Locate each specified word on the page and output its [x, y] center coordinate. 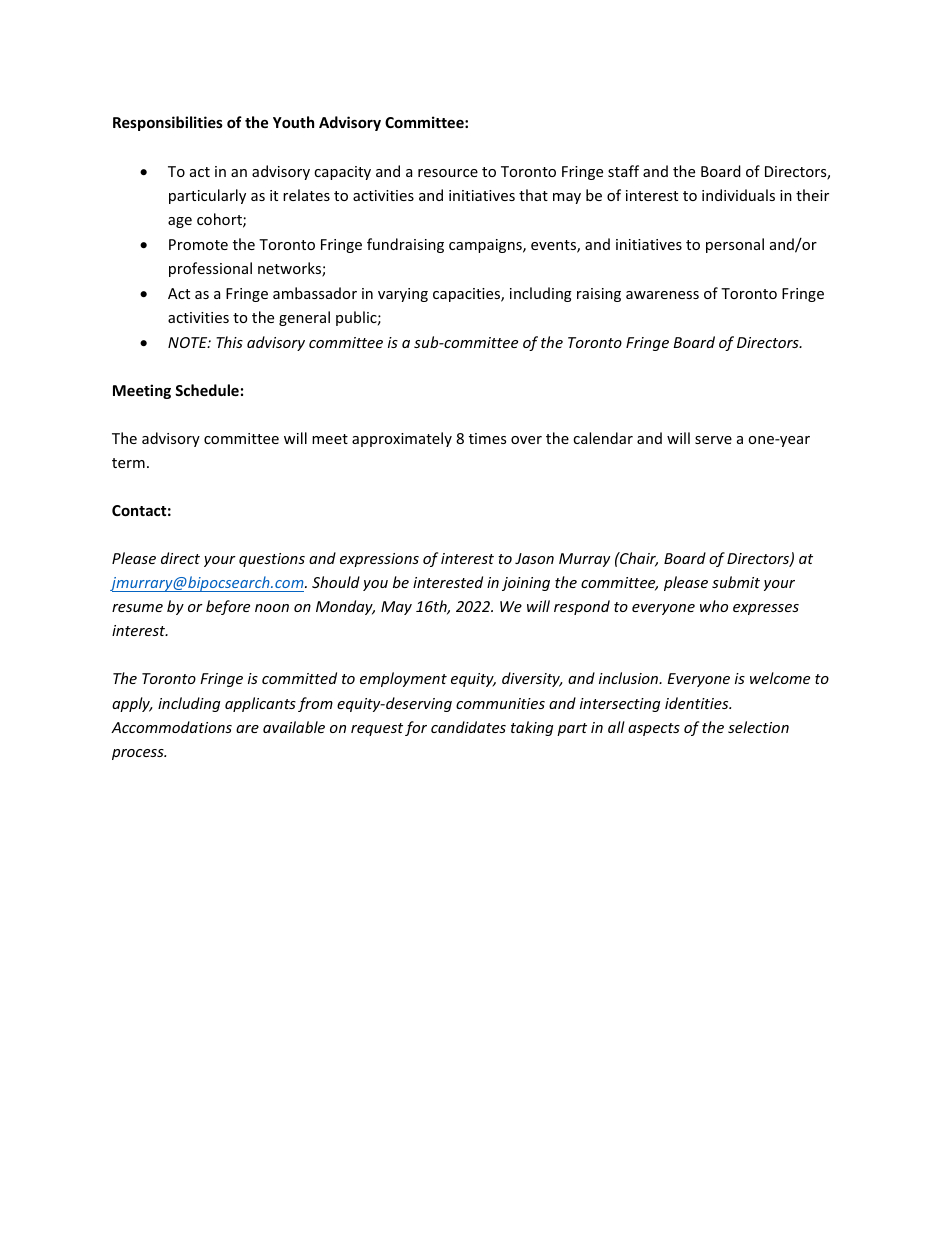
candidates [468, 727]
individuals [738, 195]
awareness [662, 295]
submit [736, 582]
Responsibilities [168, 123]
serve [713, 440]
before [228, 607]
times [487, 438]
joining [526, 584]
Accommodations [171, 727]
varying [403, 295]
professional [210, 269]
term [128, 463]
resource [448, 173]
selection [758, 727]
